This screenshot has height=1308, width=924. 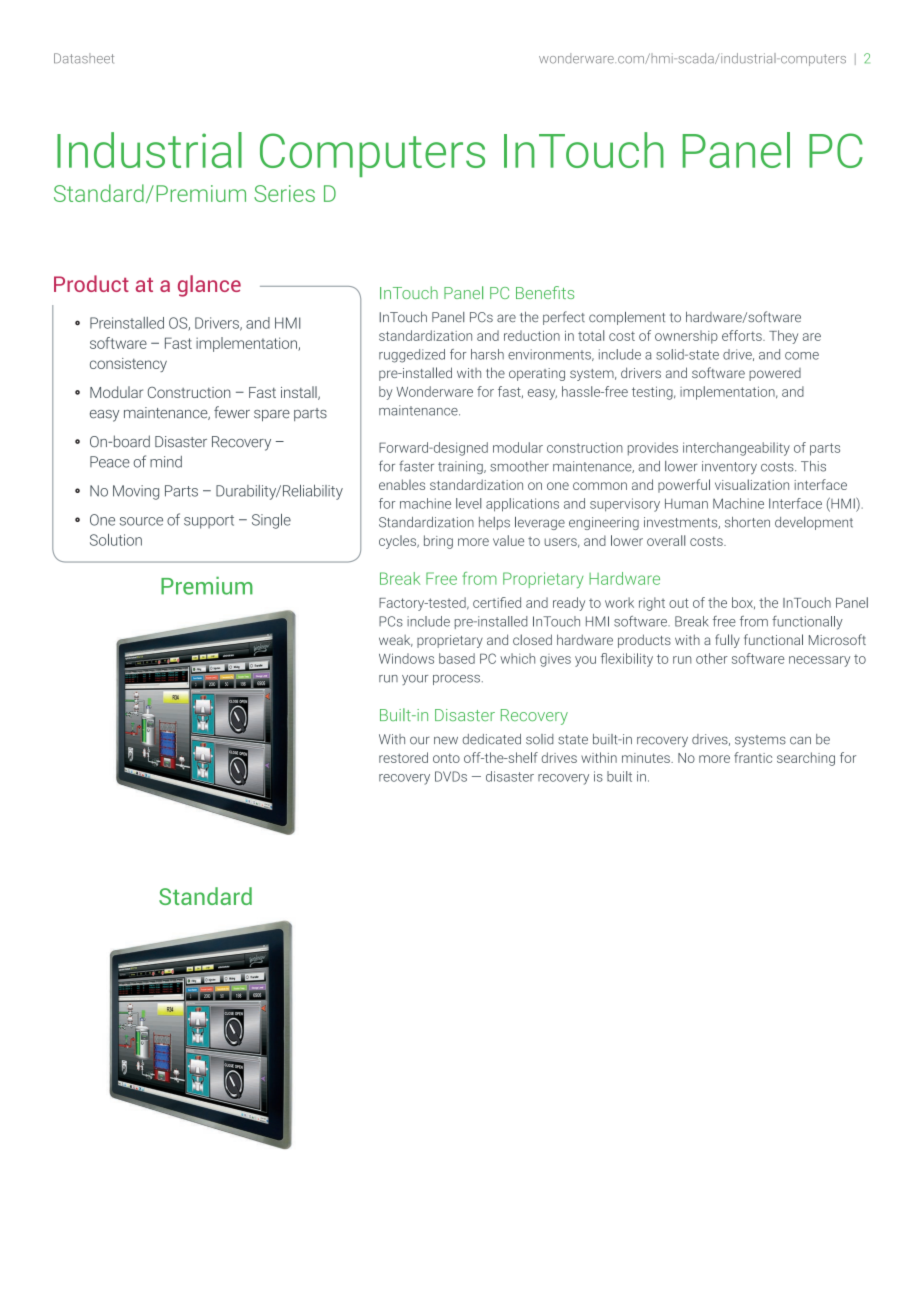 What do you see at coordinates (537, 374) in the screenshot?
I see `operating` at bounding box center [537, 374].
